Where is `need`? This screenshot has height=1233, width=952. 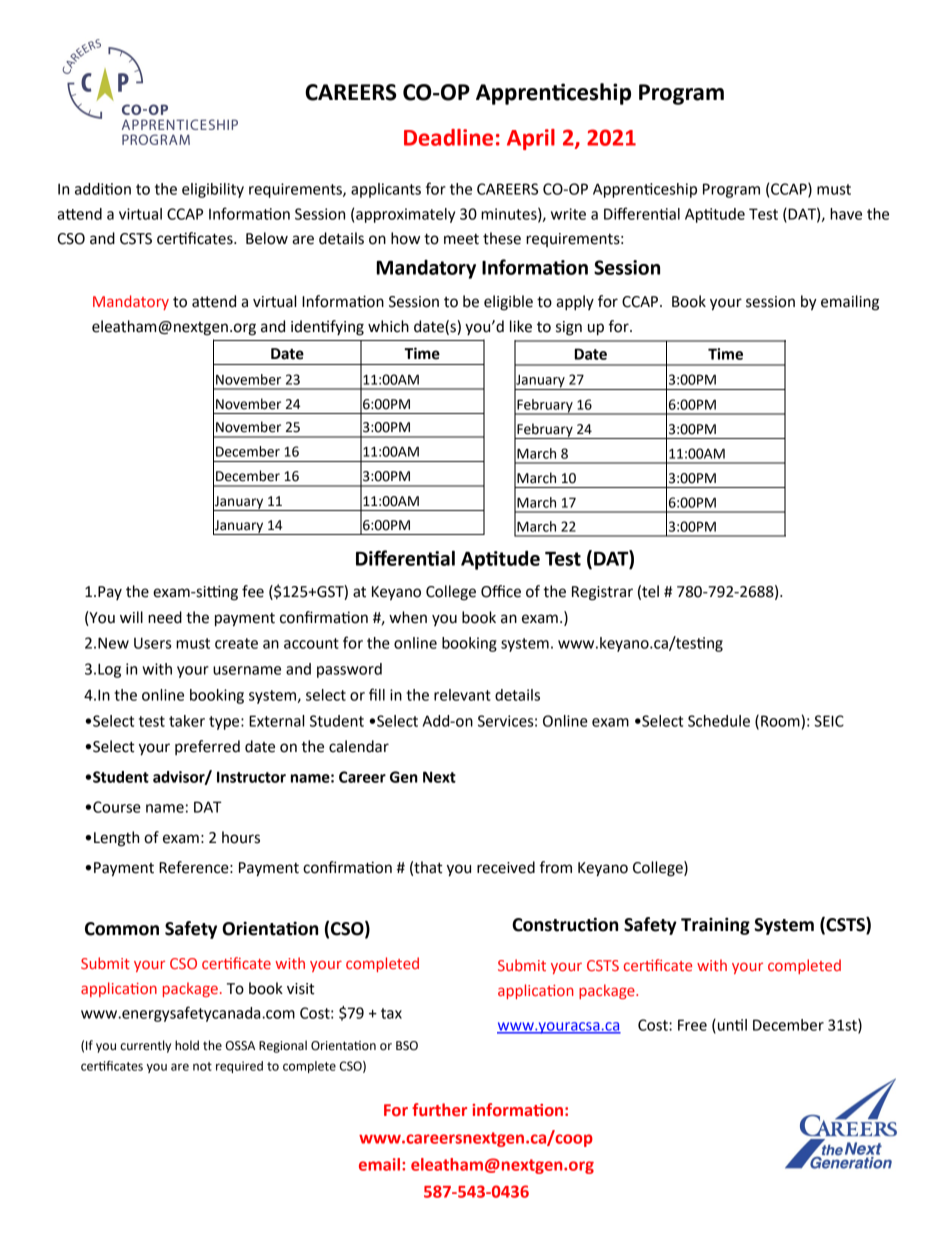
need is located at coordinates (165, 617).
